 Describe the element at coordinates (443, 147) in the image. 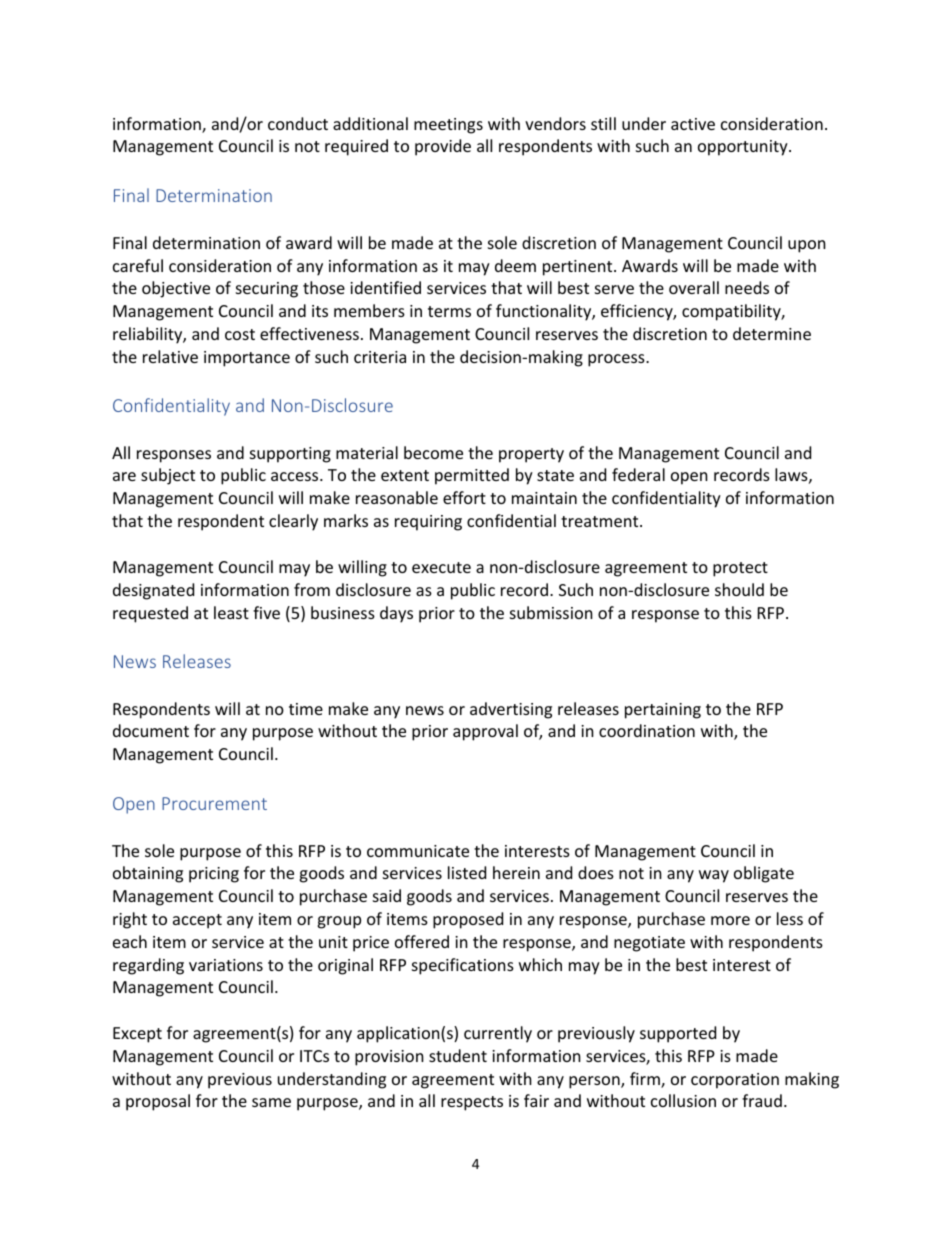

I see `provide` at that location.
